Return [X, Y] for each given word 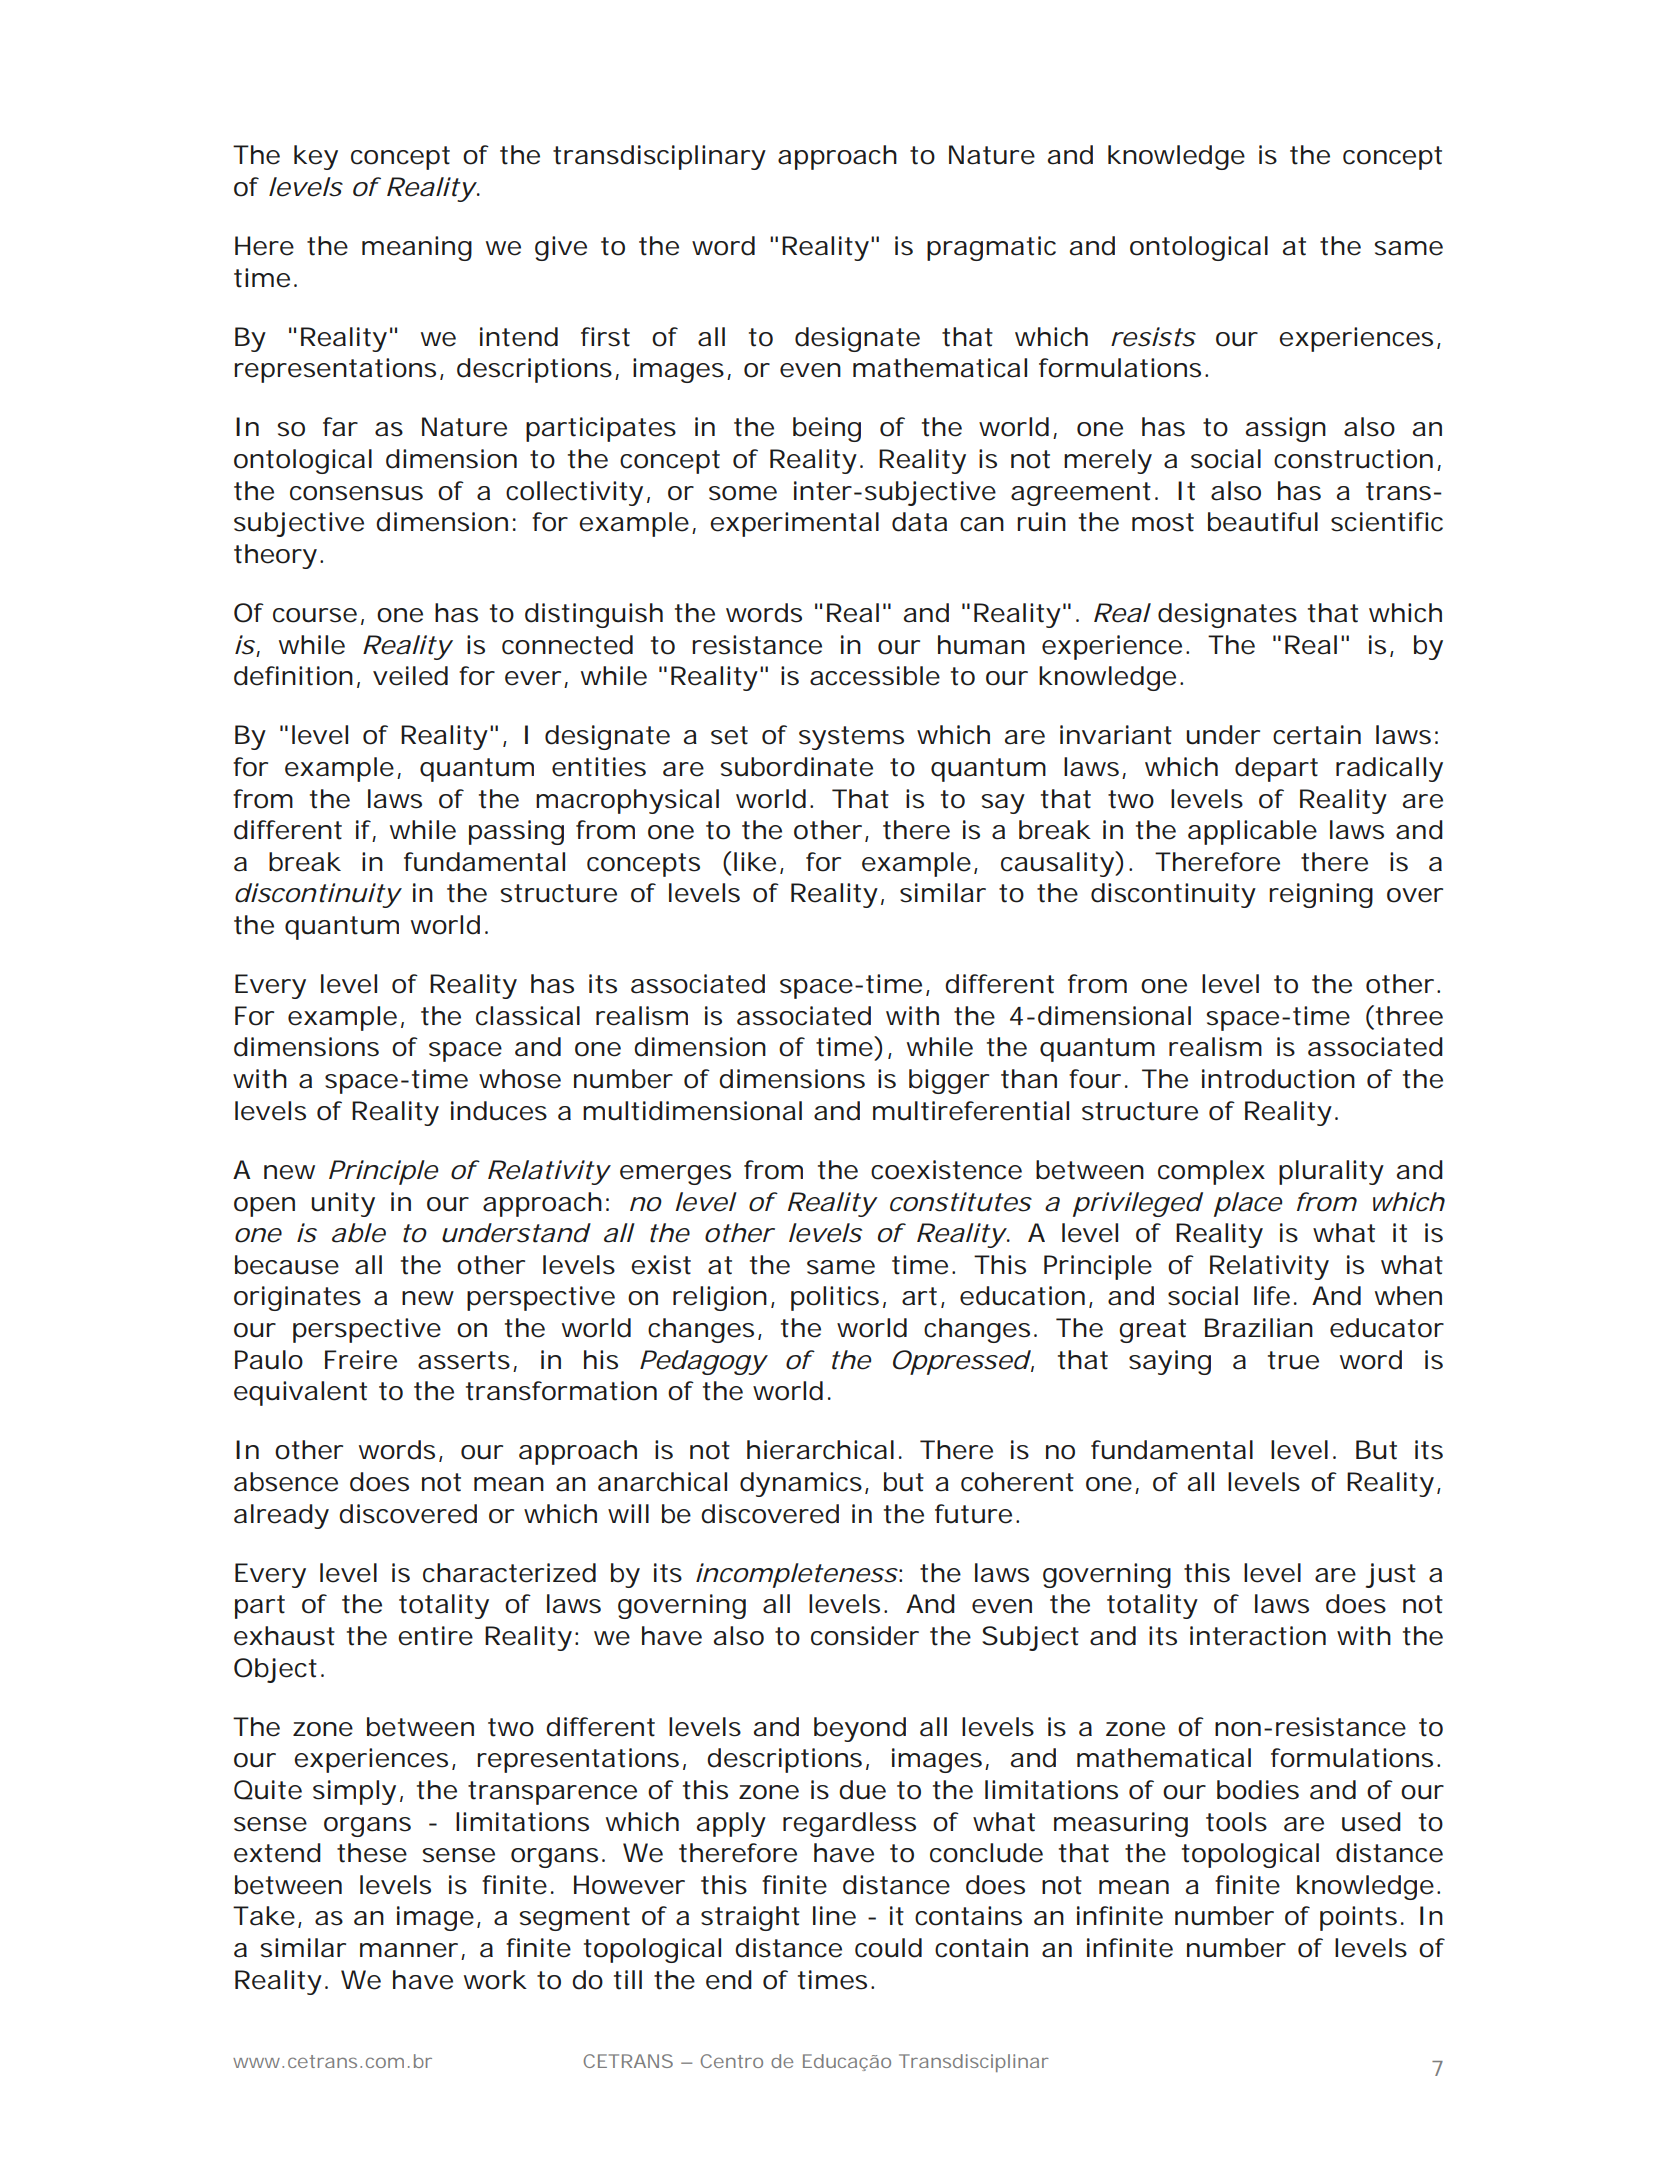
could [888, 1948]
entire [435, 1636]
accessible [875, 676]
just [1391, 1575]
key [316, 157]
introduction [1278, 1079]
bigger [949, 1081]
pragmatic [991, 248]
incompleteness [797, 1575]
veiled [410, 676]
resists [1153, 337]
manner [409, 1950]
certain [1317, 735]
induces [499, 1111]
